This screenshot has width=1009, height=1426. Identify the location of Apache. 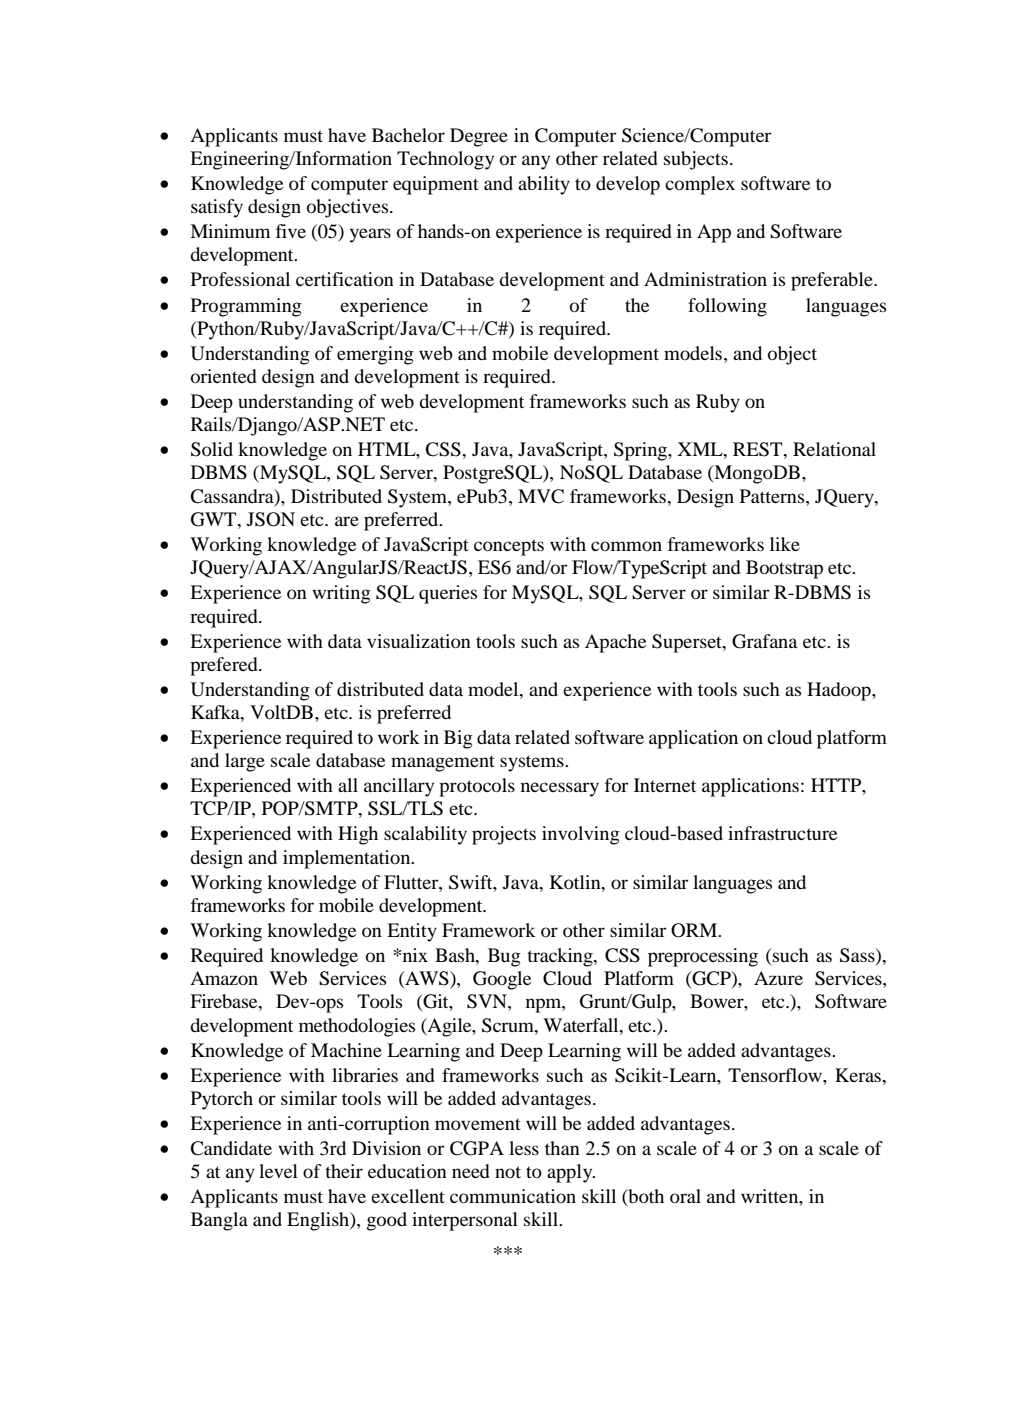
(615, 643).
